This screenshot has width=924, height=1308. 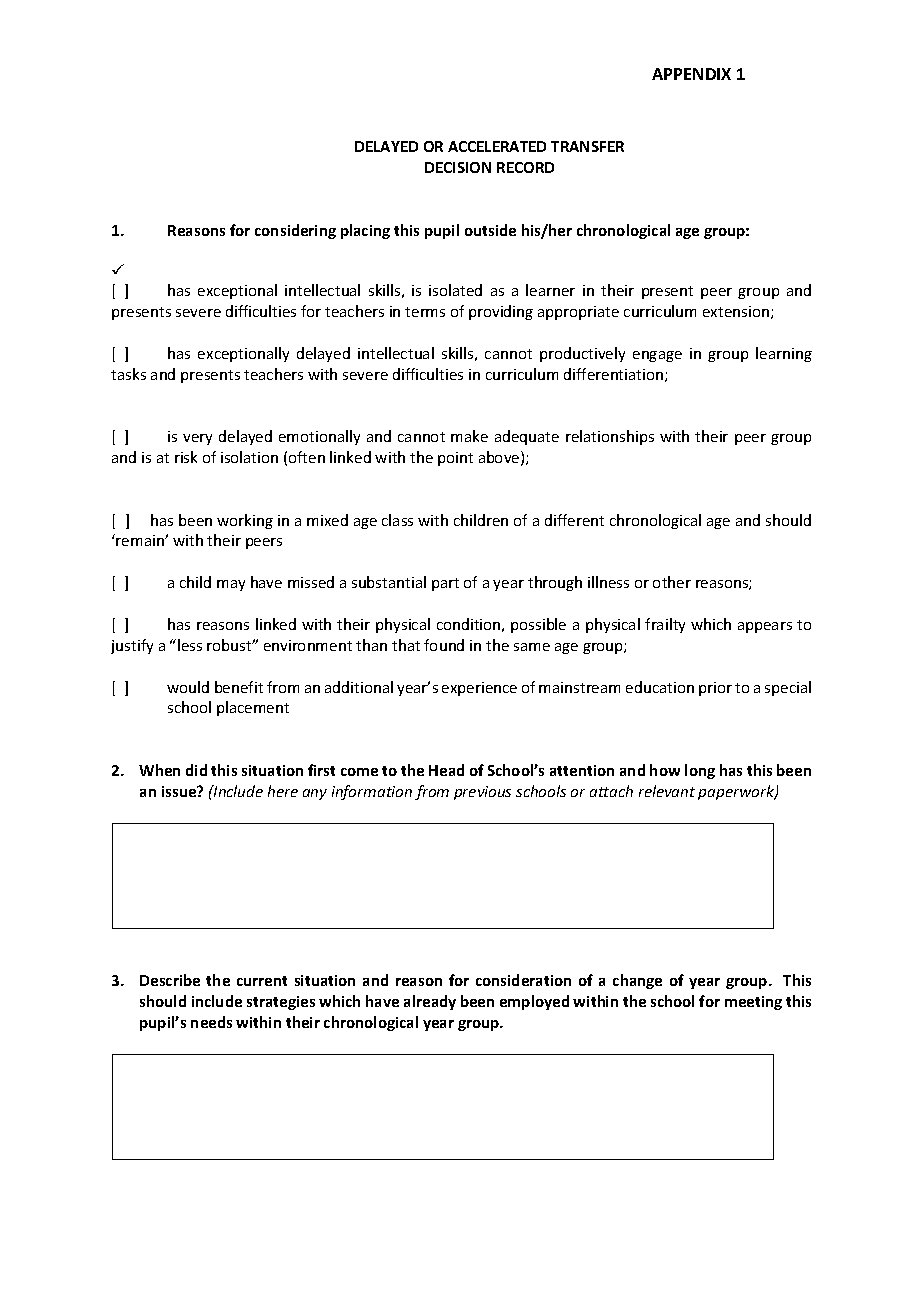 I want to click on needs, so click(x=211, y=1022).
